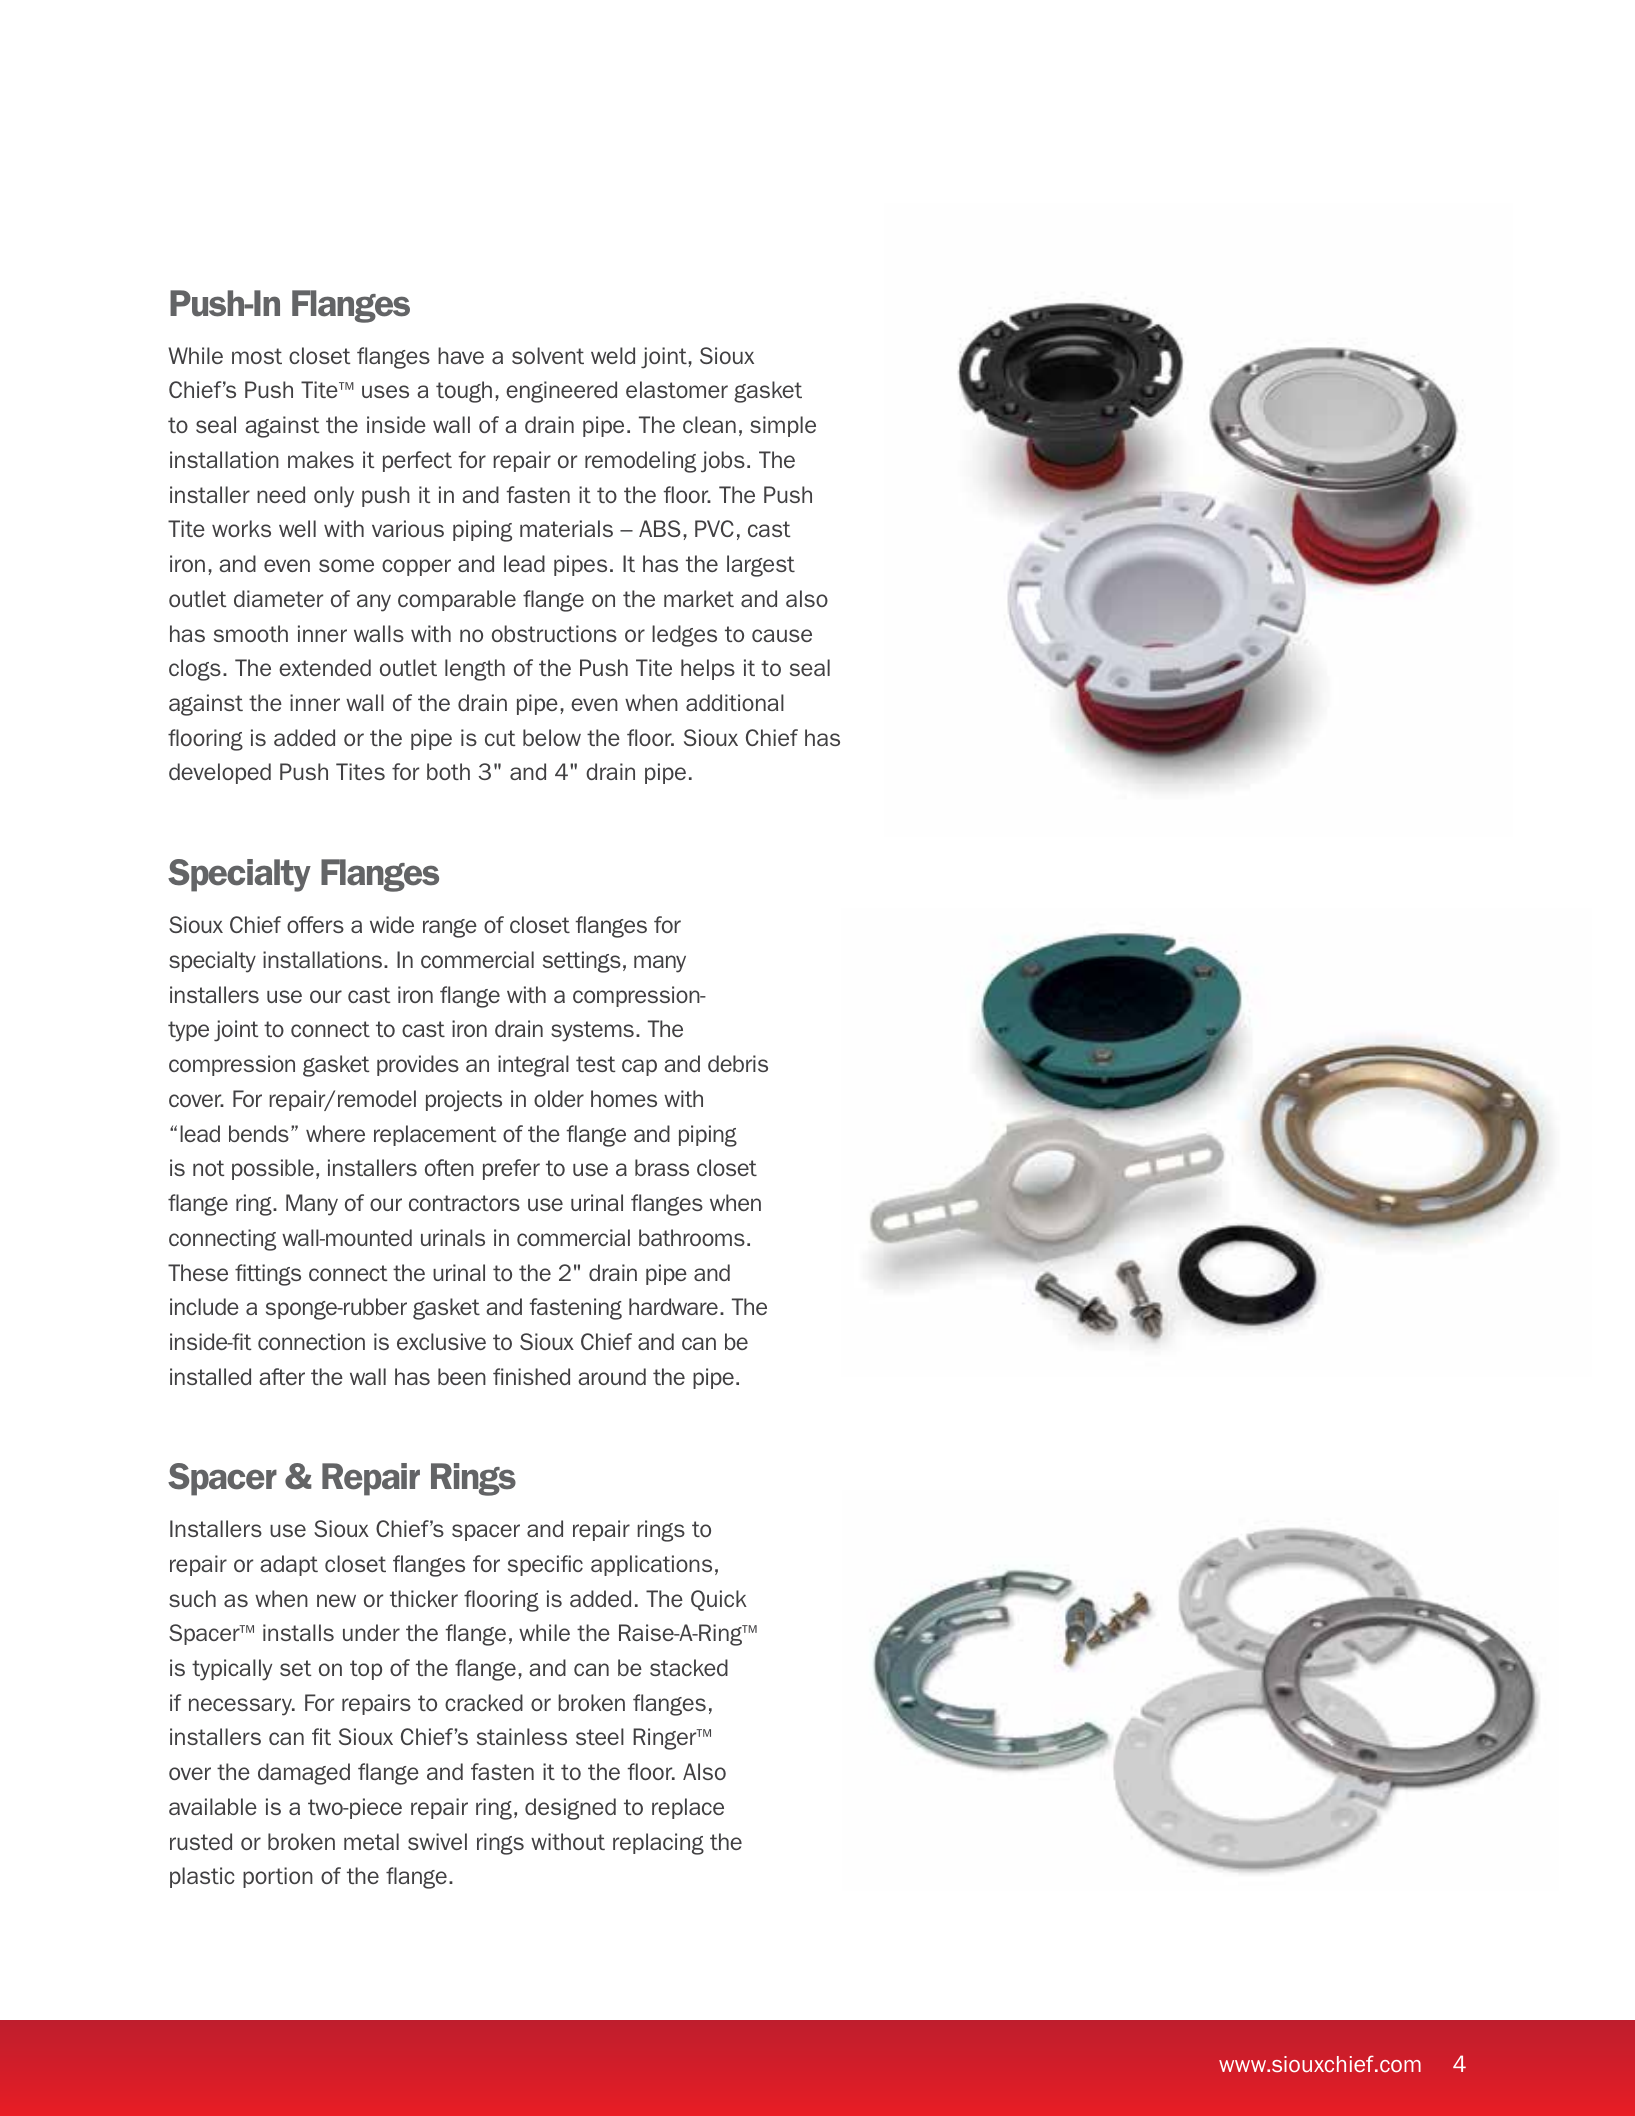  What do you see at coordinates (462, 1376) in the image?
I see `been` at bounding box center [462, 1376].
